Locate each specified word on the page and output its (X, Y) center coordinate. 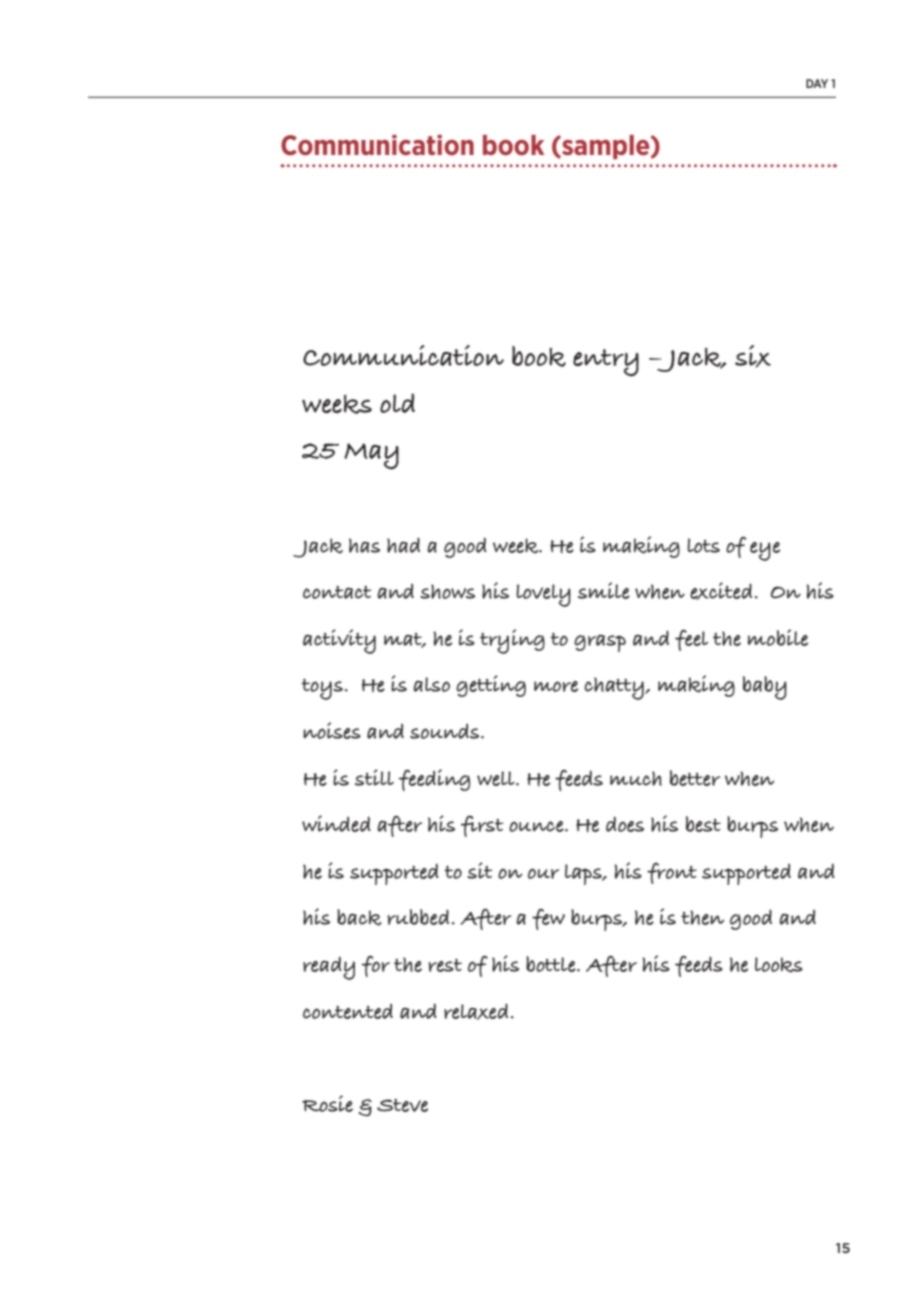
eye (765, 551)
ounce (537, 826)
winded (336, 823)
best (703, 824)
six (753, 356)
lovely (543, 595)
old (397, 403)
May (371, 456)
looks (779, 965)
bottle (552, 964)
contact (337, 592)
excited (721, 591)
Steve (402, 1105)
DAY (817, 83)
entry (606, 363)
